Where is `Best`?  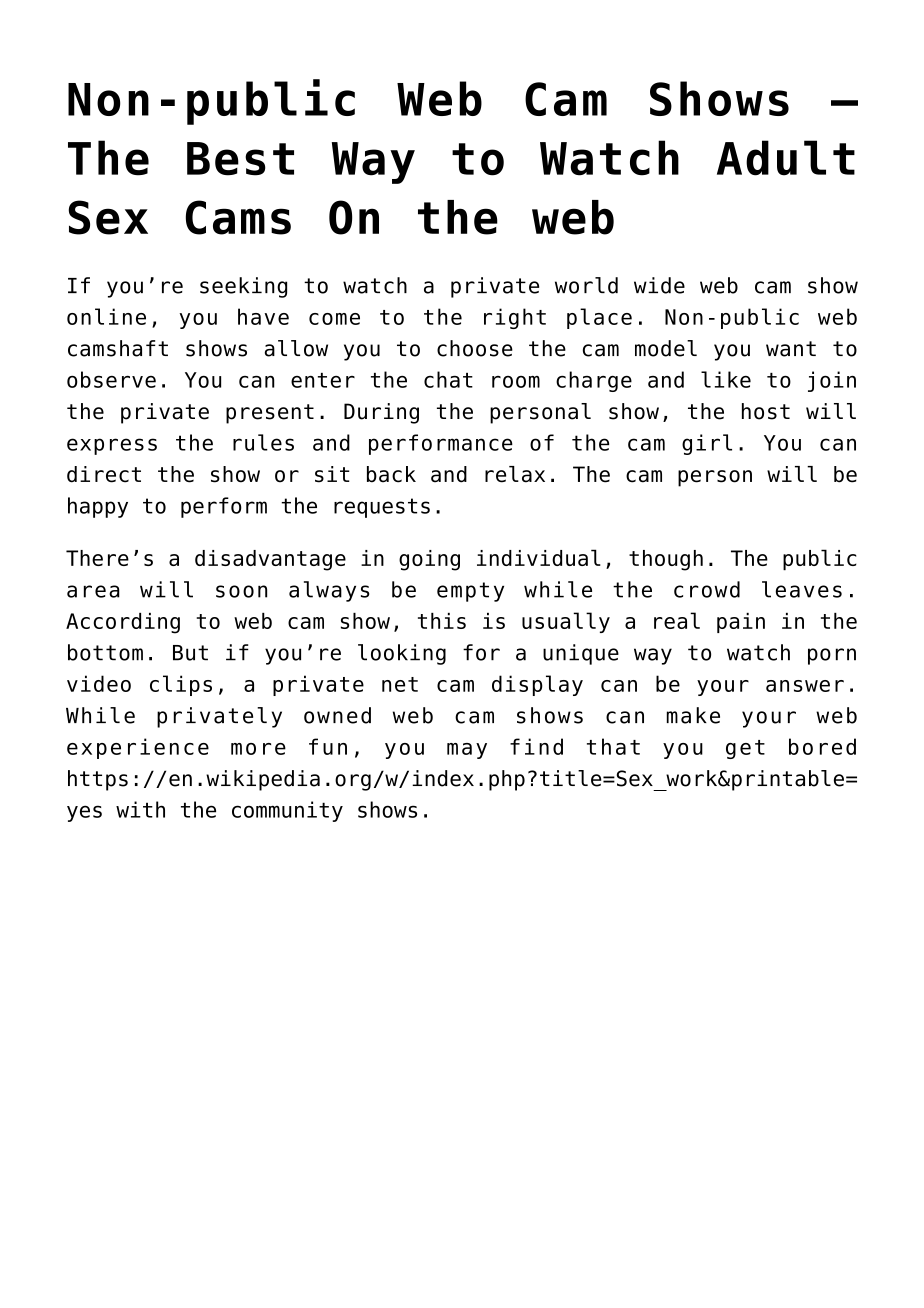 Best is located at coordinates (240, 159).
